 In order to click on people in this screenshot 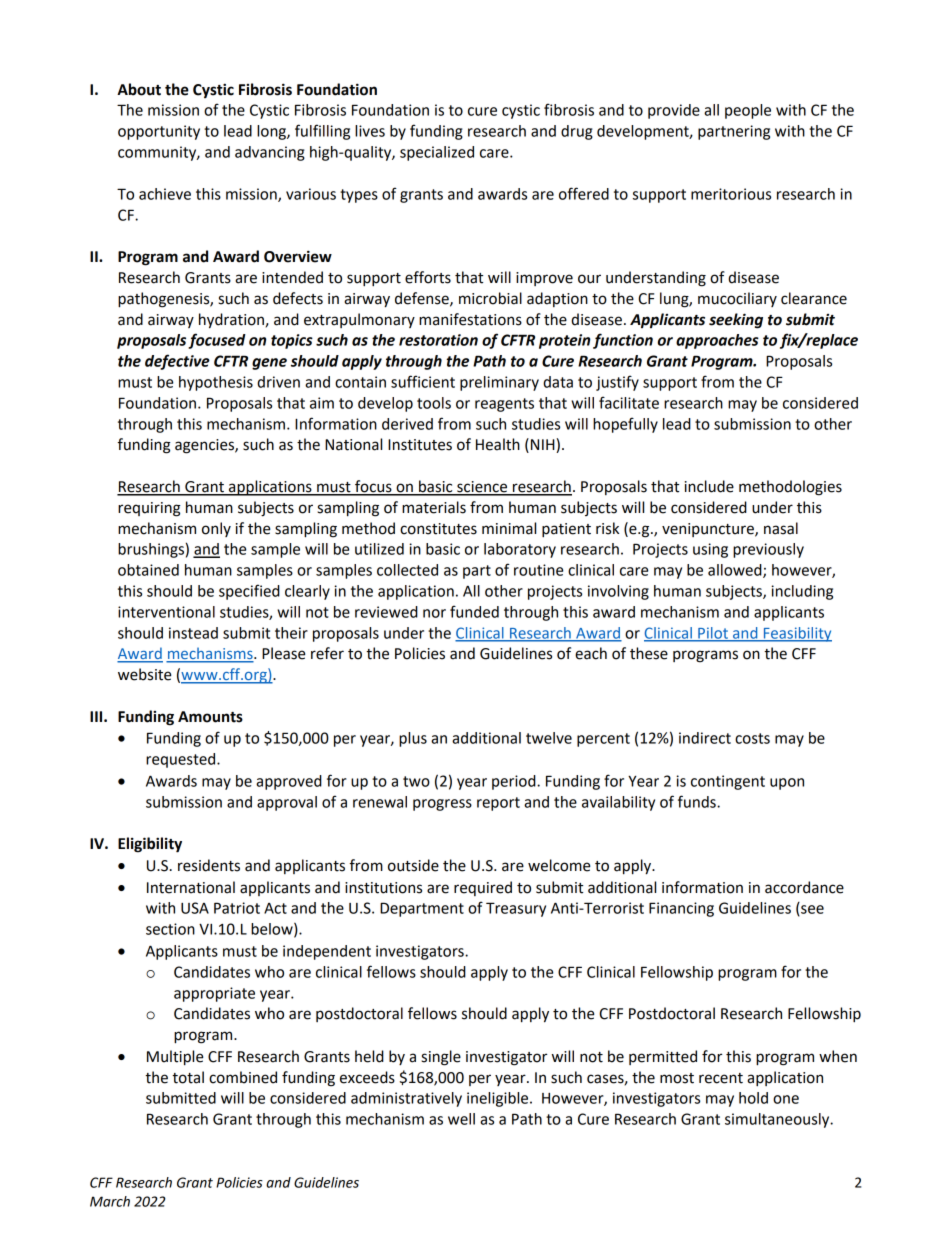, I will do `click(748, 111)`.
